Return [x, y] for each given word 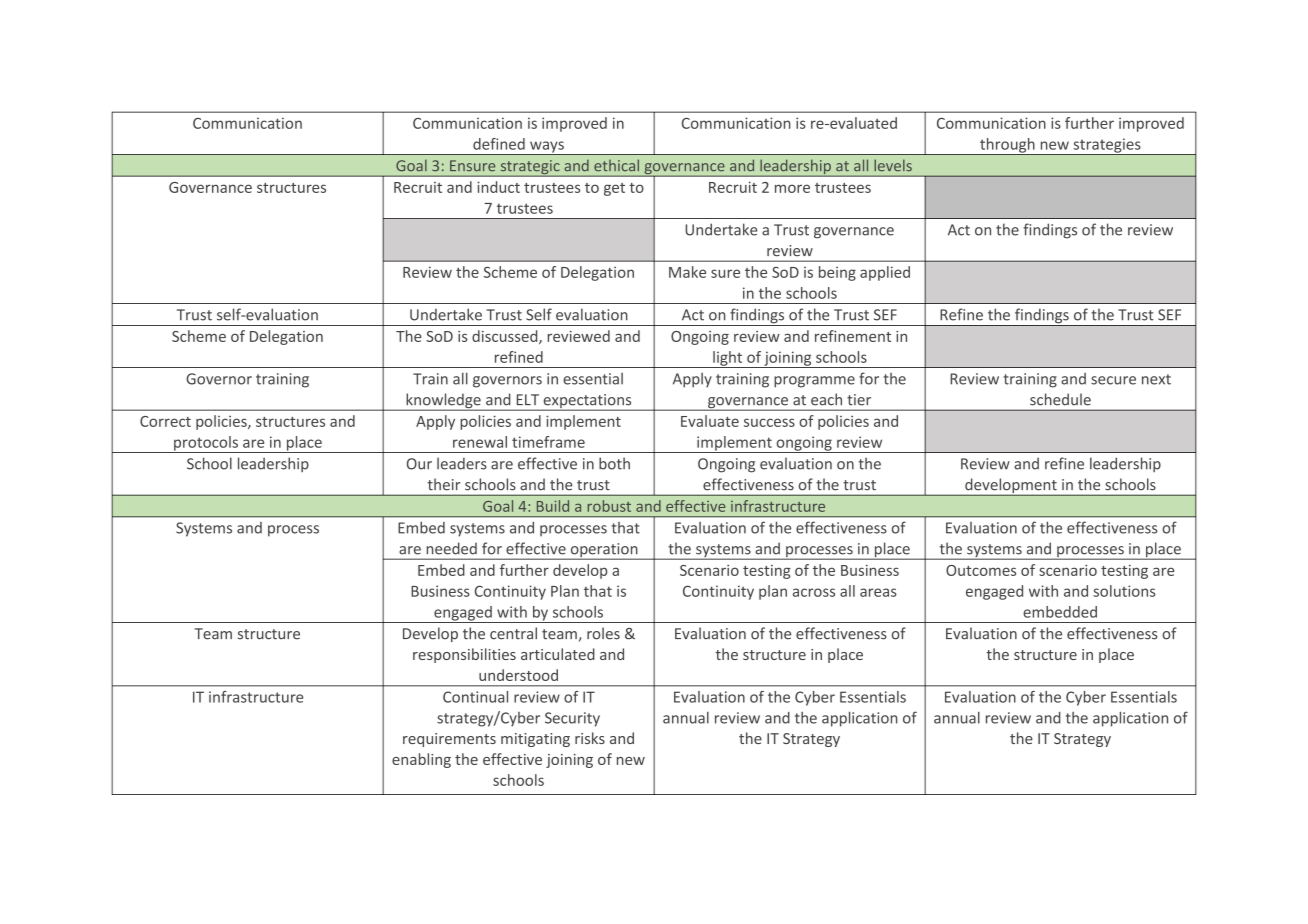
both [614, 463]
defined [499, 144]
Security [572, 719]
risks [590, 738]
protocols [206, 444]
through [1007, 146]
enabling [421, 760]
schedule [1060, 399]
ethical [616, 165]
